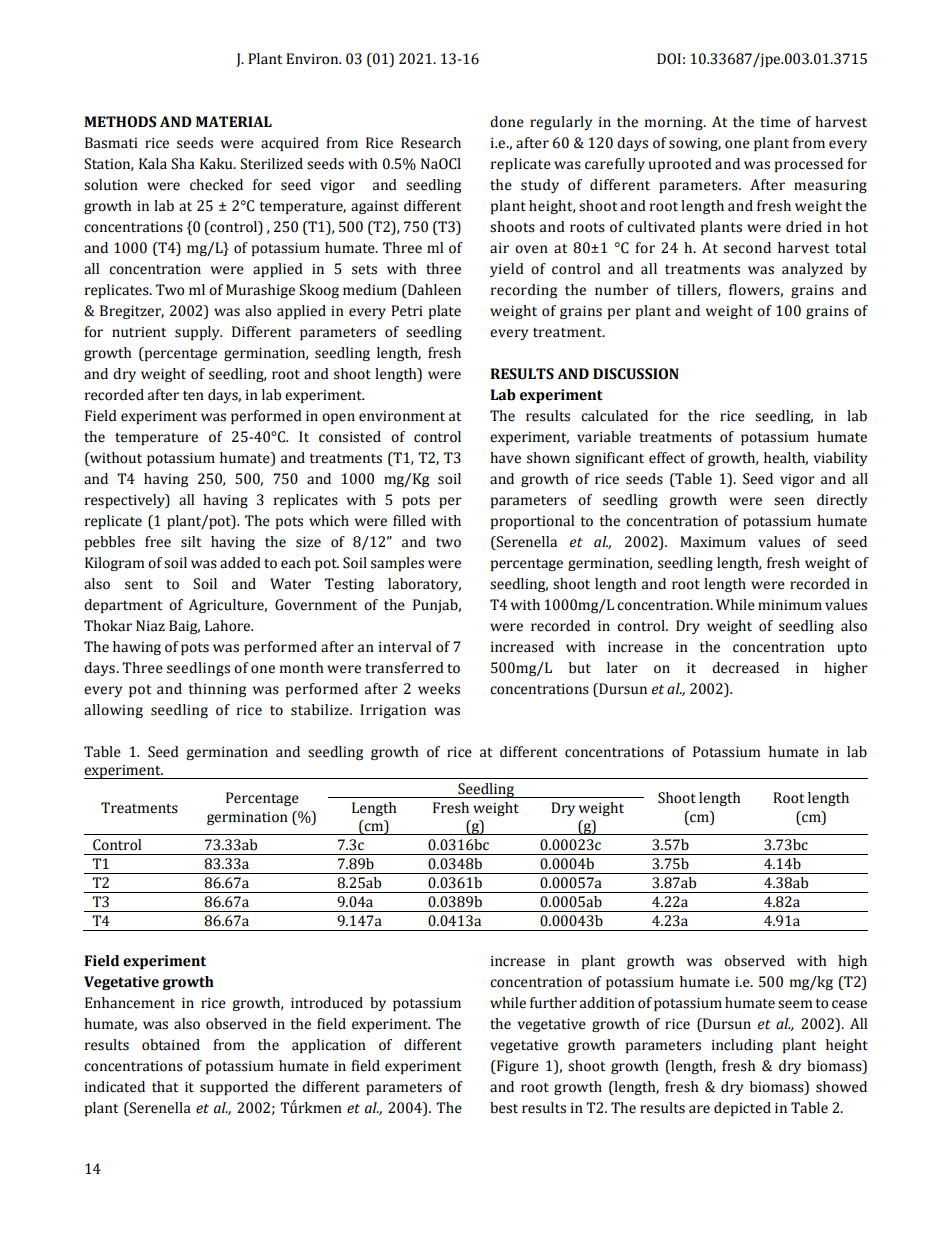  I want to click on thinning, so click(217, 690).
